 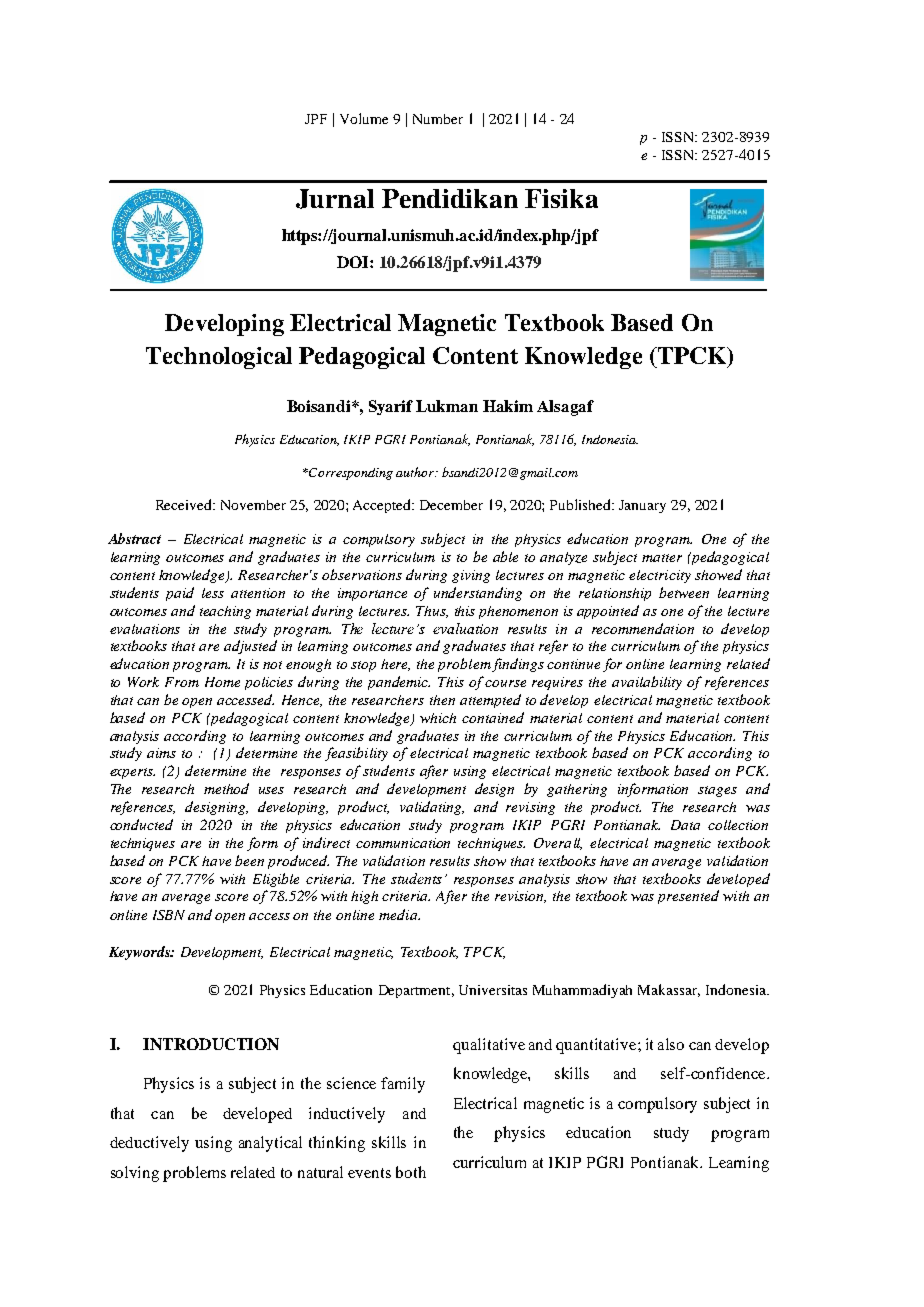 I want to click on Jurnal, so click(x=335, y=199).
